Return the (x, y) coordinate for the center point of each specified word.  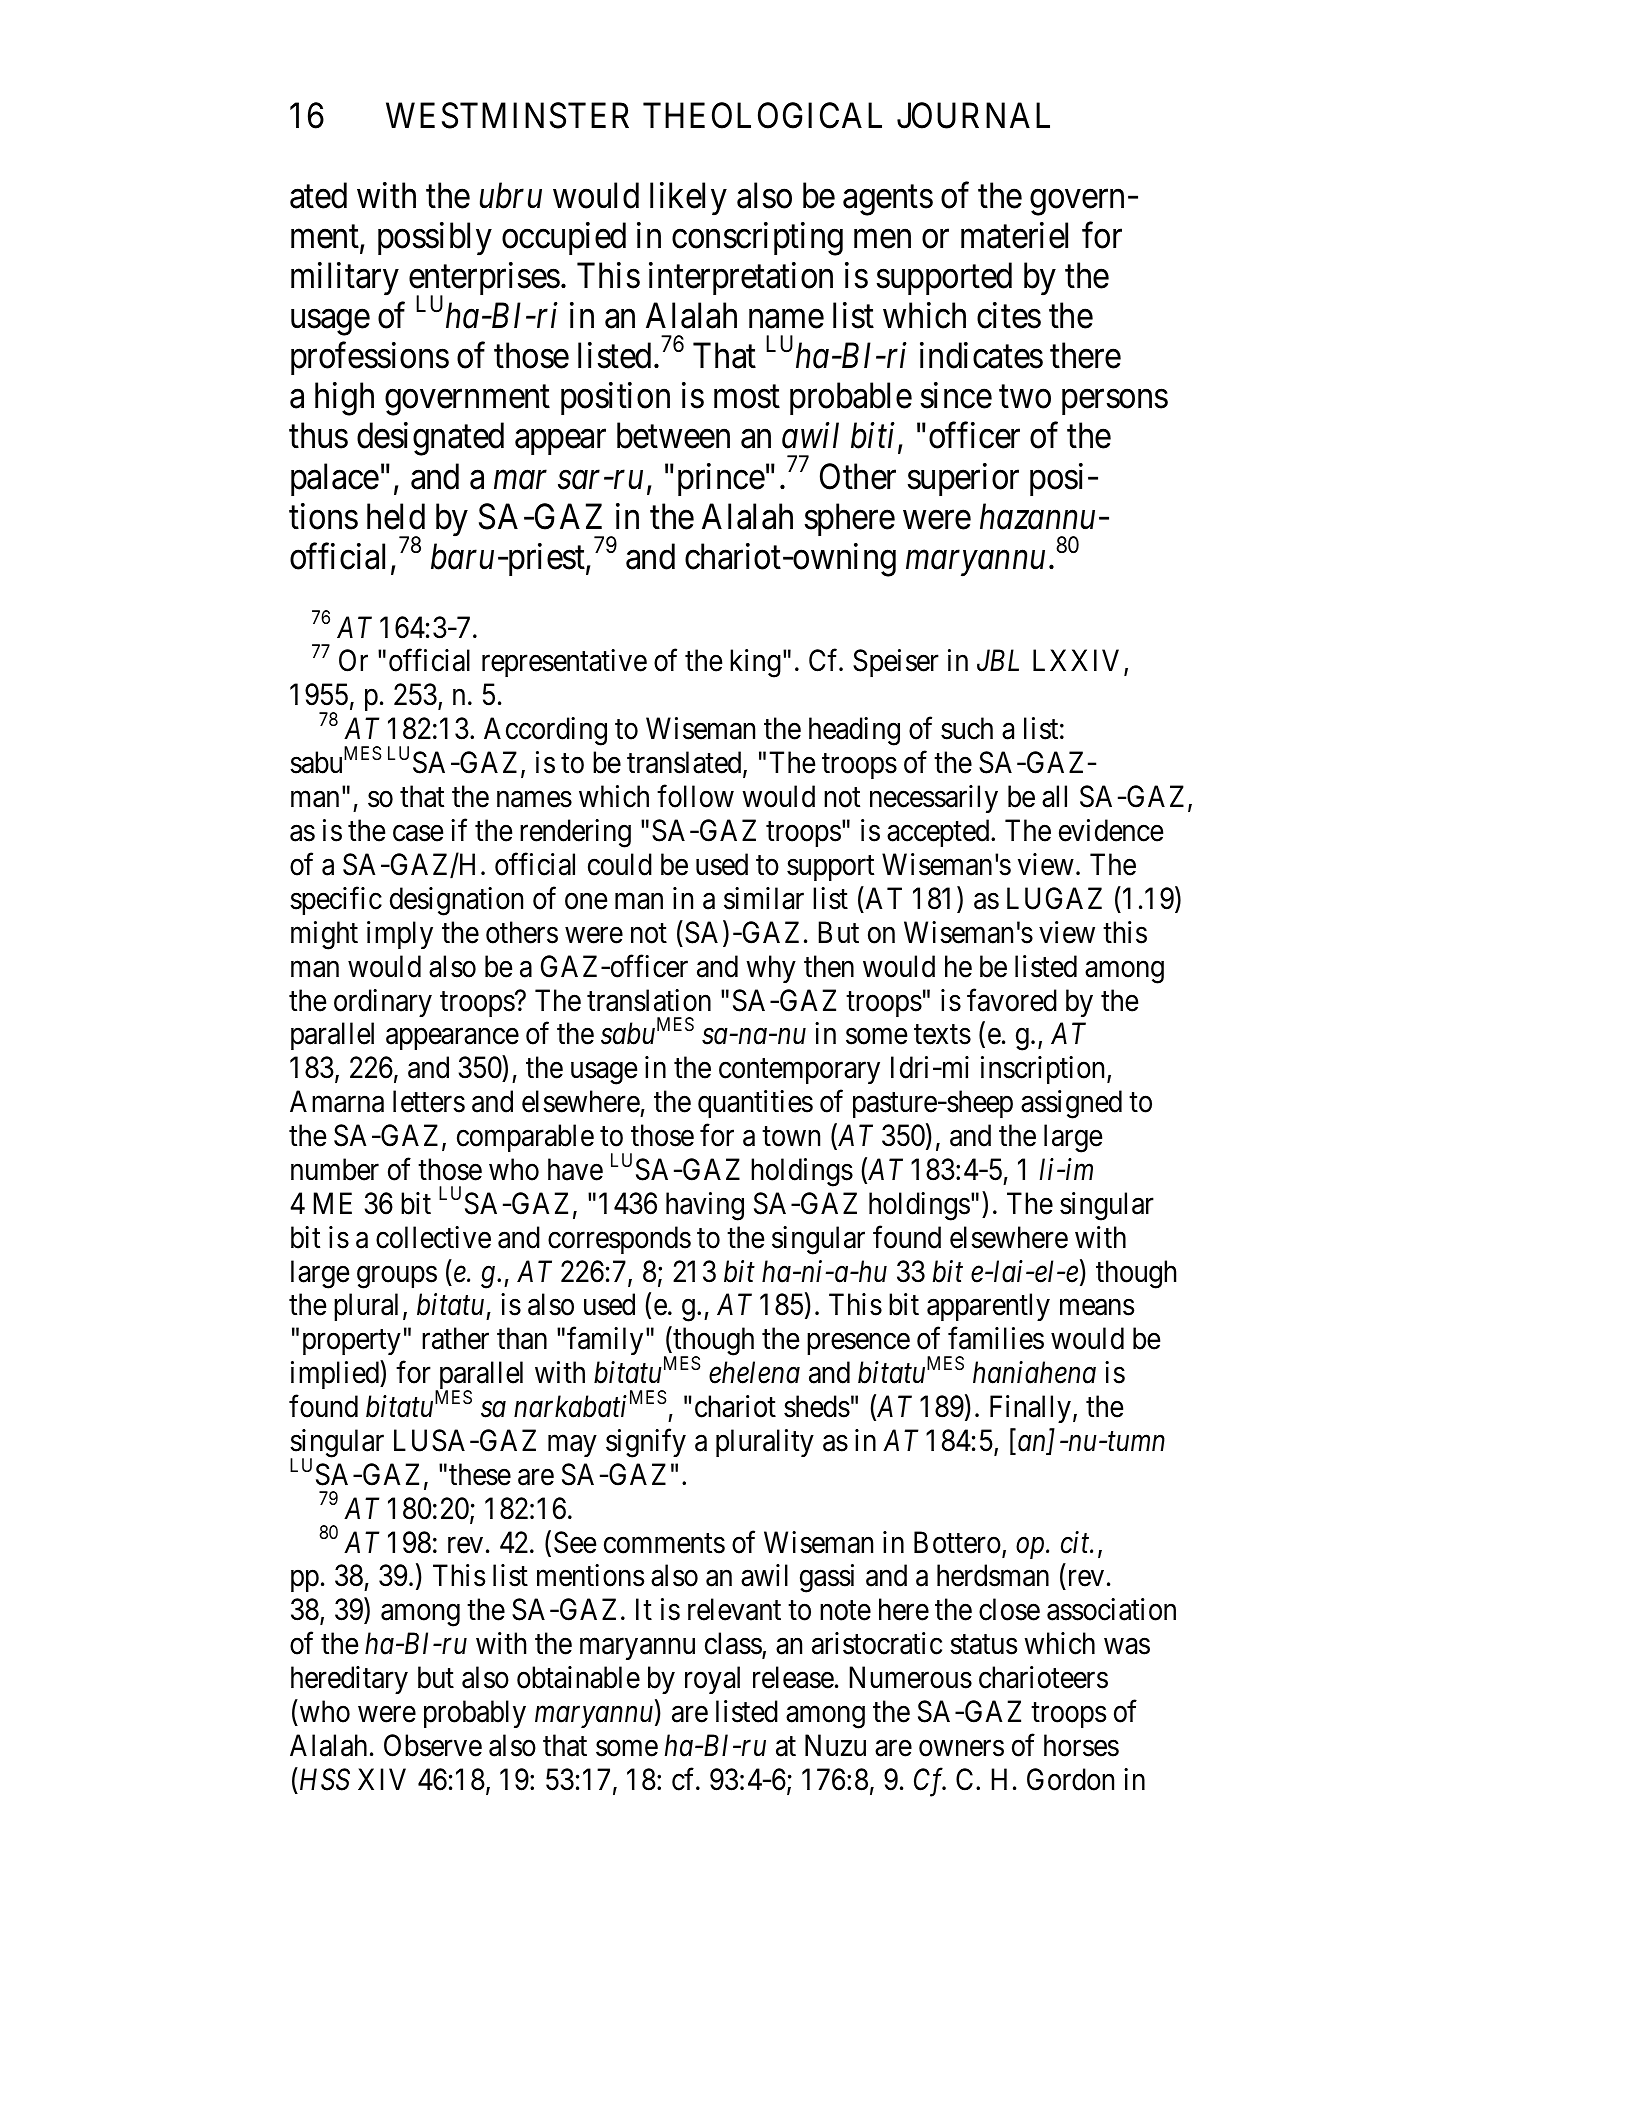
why (771, 969)
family (605, 1341)
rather (455, 1338)
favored (1012, 1000)
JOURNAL (973, 116)
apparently (988, 1307)
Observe (433, 1745)
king (755, 663)
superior (963, 479)
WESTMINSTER (507, 116)
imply (400, 935)
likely (688, 199)
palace (335, 479)
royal (712, 1680)
